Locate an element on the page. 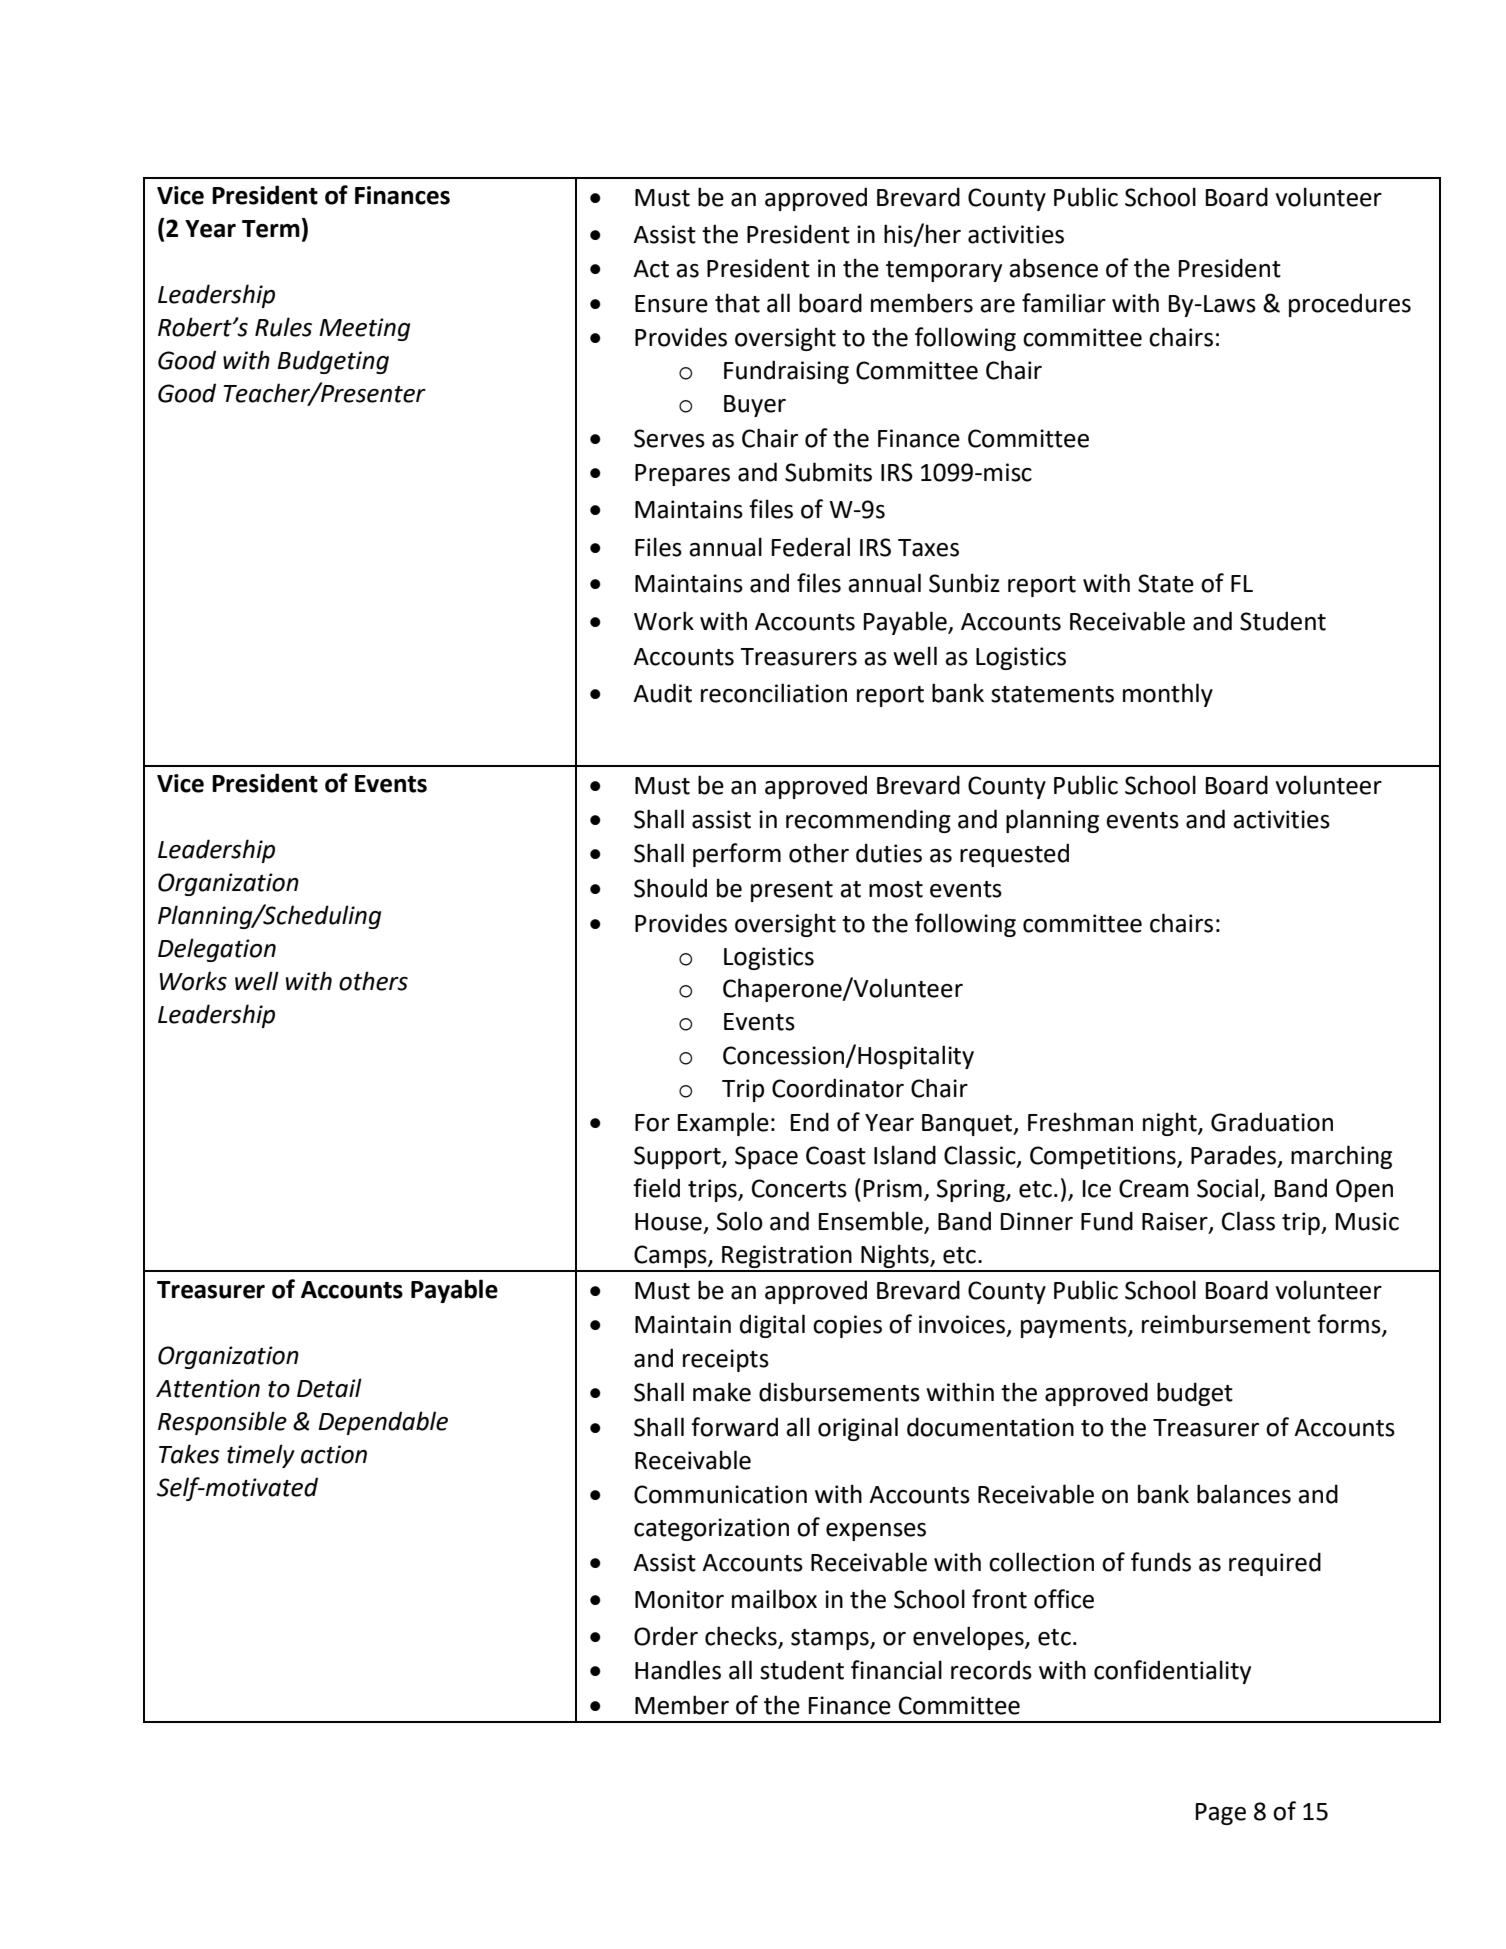 The image size is (1506, 1949). Delegation is located at coordinates (217, 950).
